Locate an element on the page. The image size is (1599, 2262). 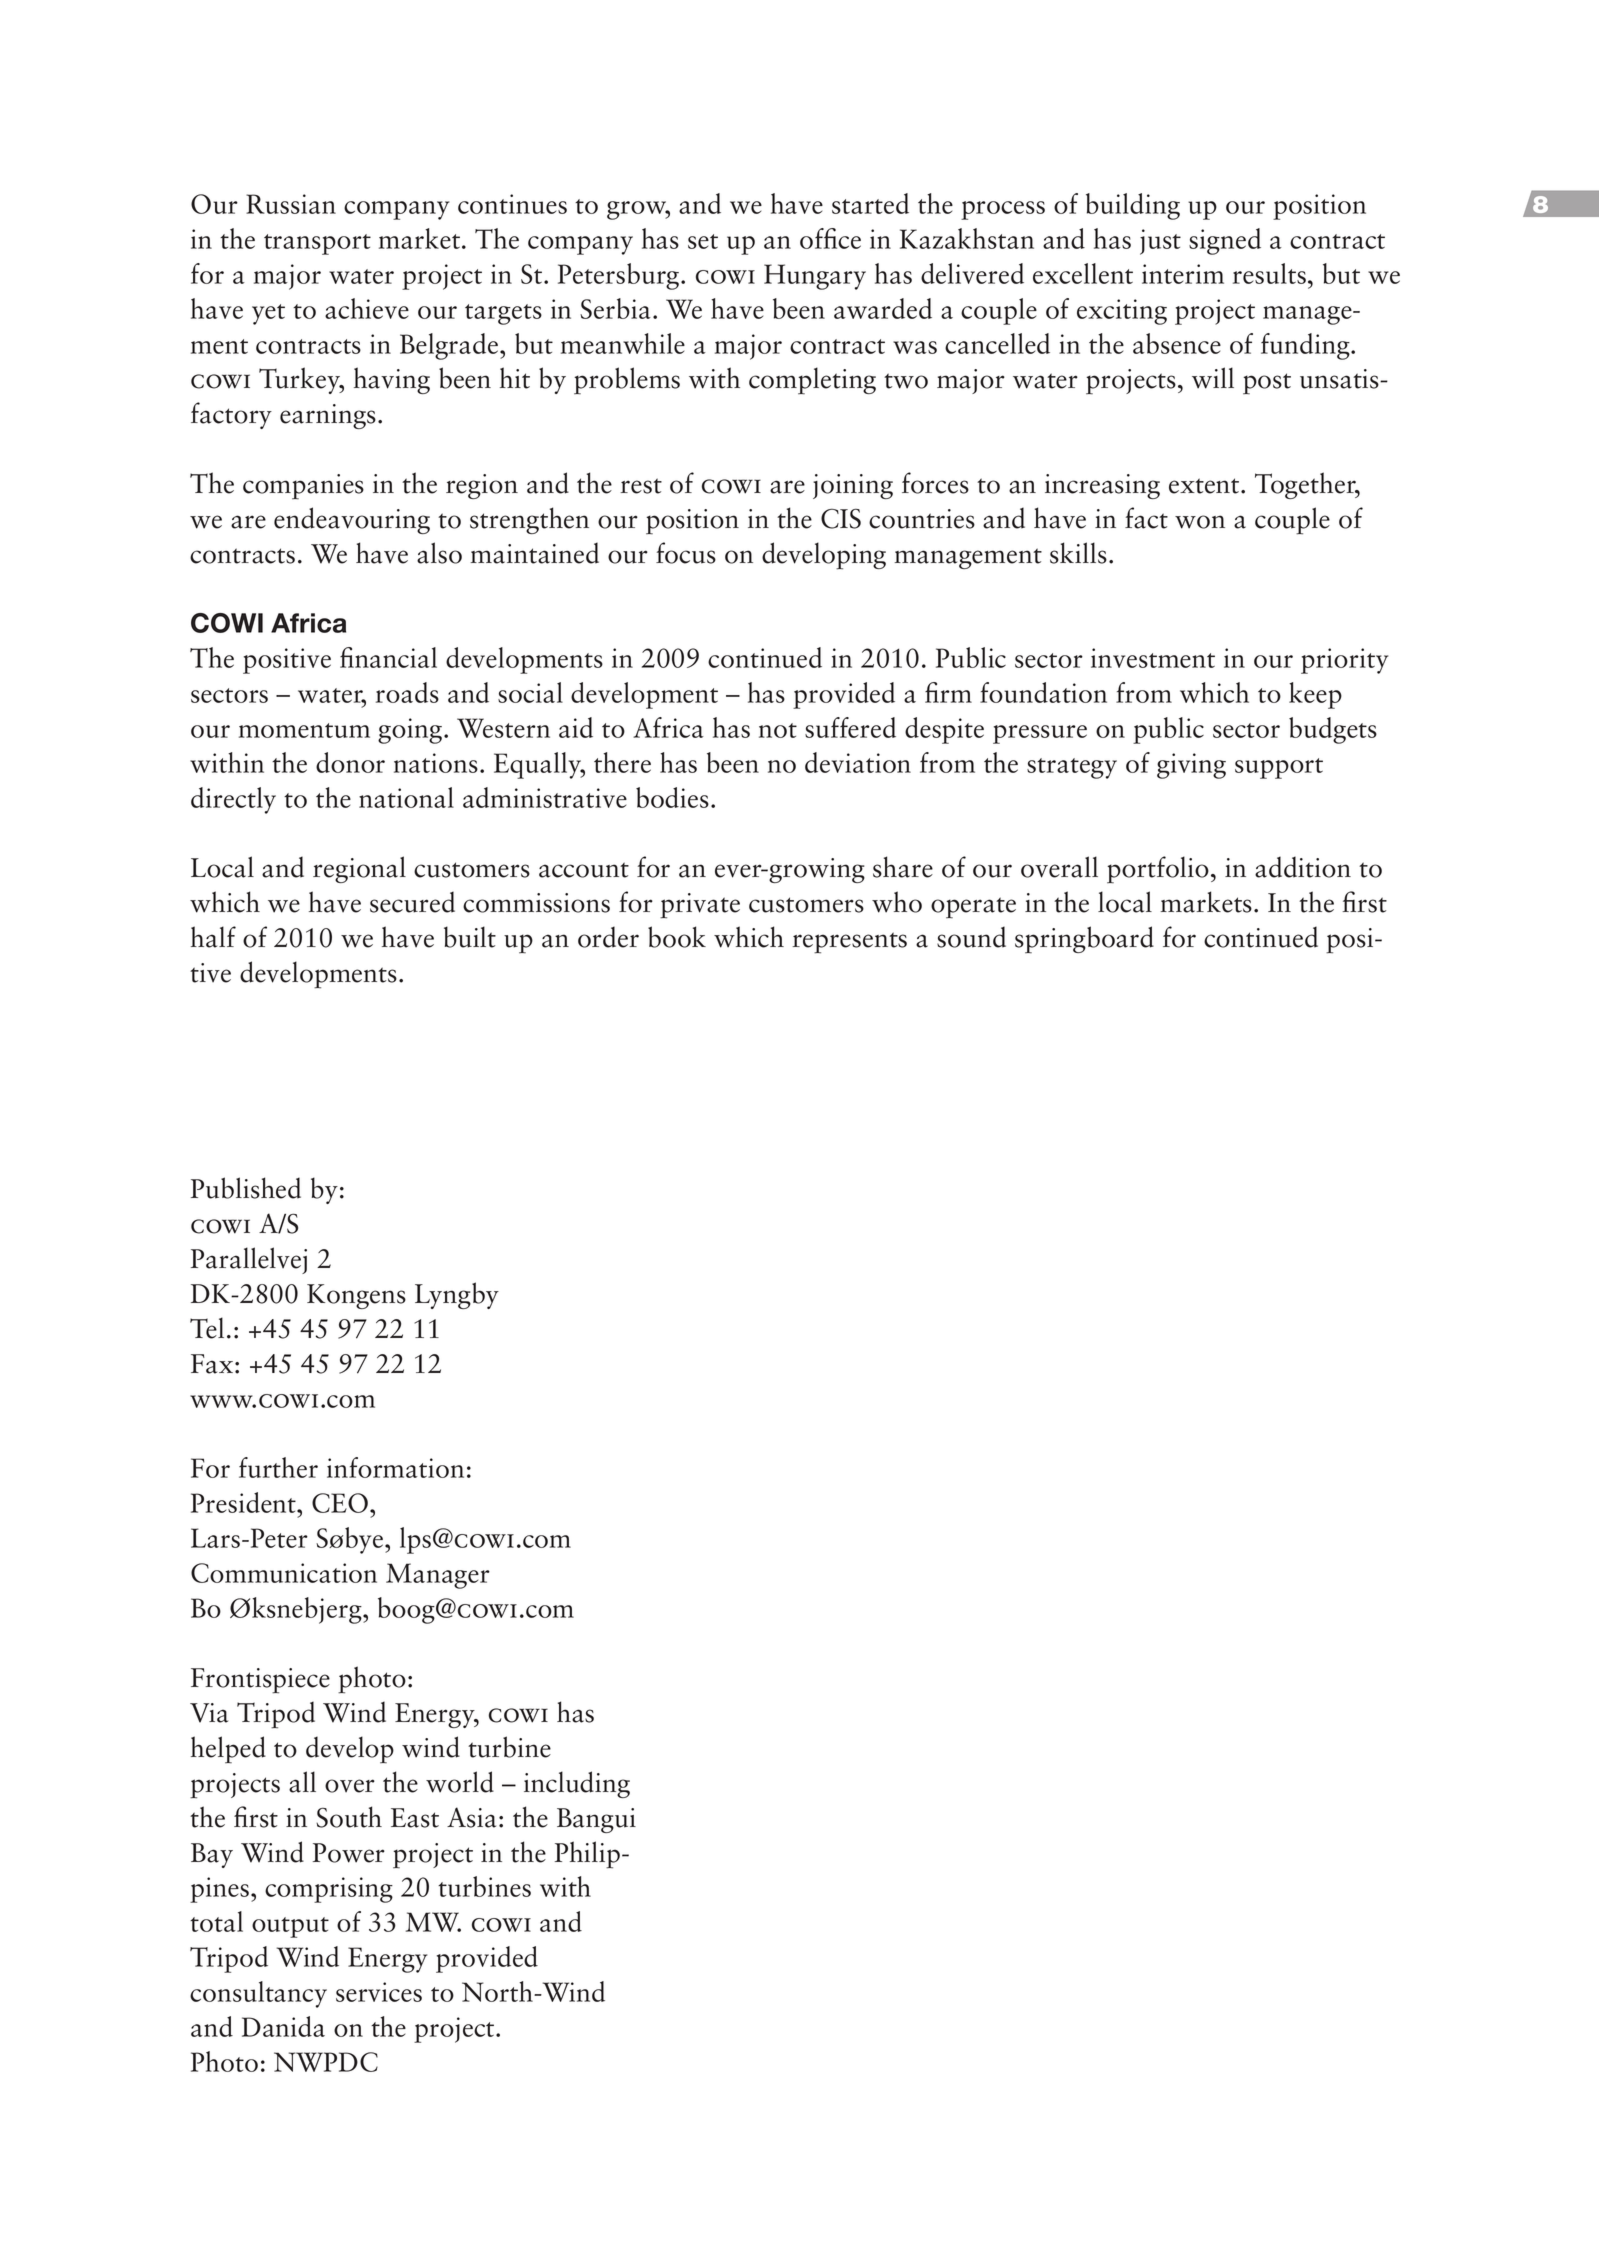
signed is located at coordinates (1225, 241).
